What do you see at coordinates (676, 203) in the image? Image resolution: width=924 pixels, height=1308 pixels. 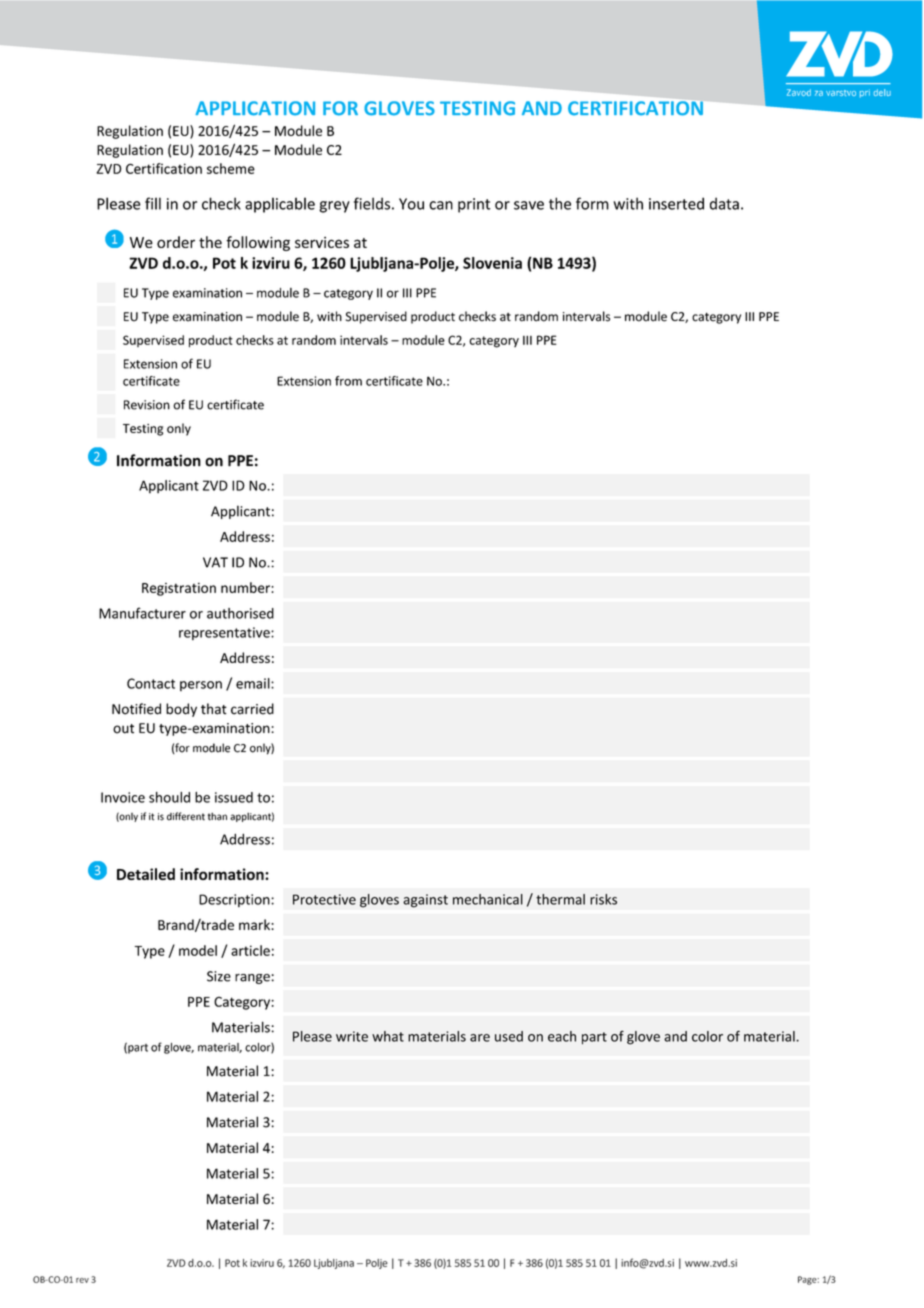 I see `inserted` at bounding box center [676, 203].
